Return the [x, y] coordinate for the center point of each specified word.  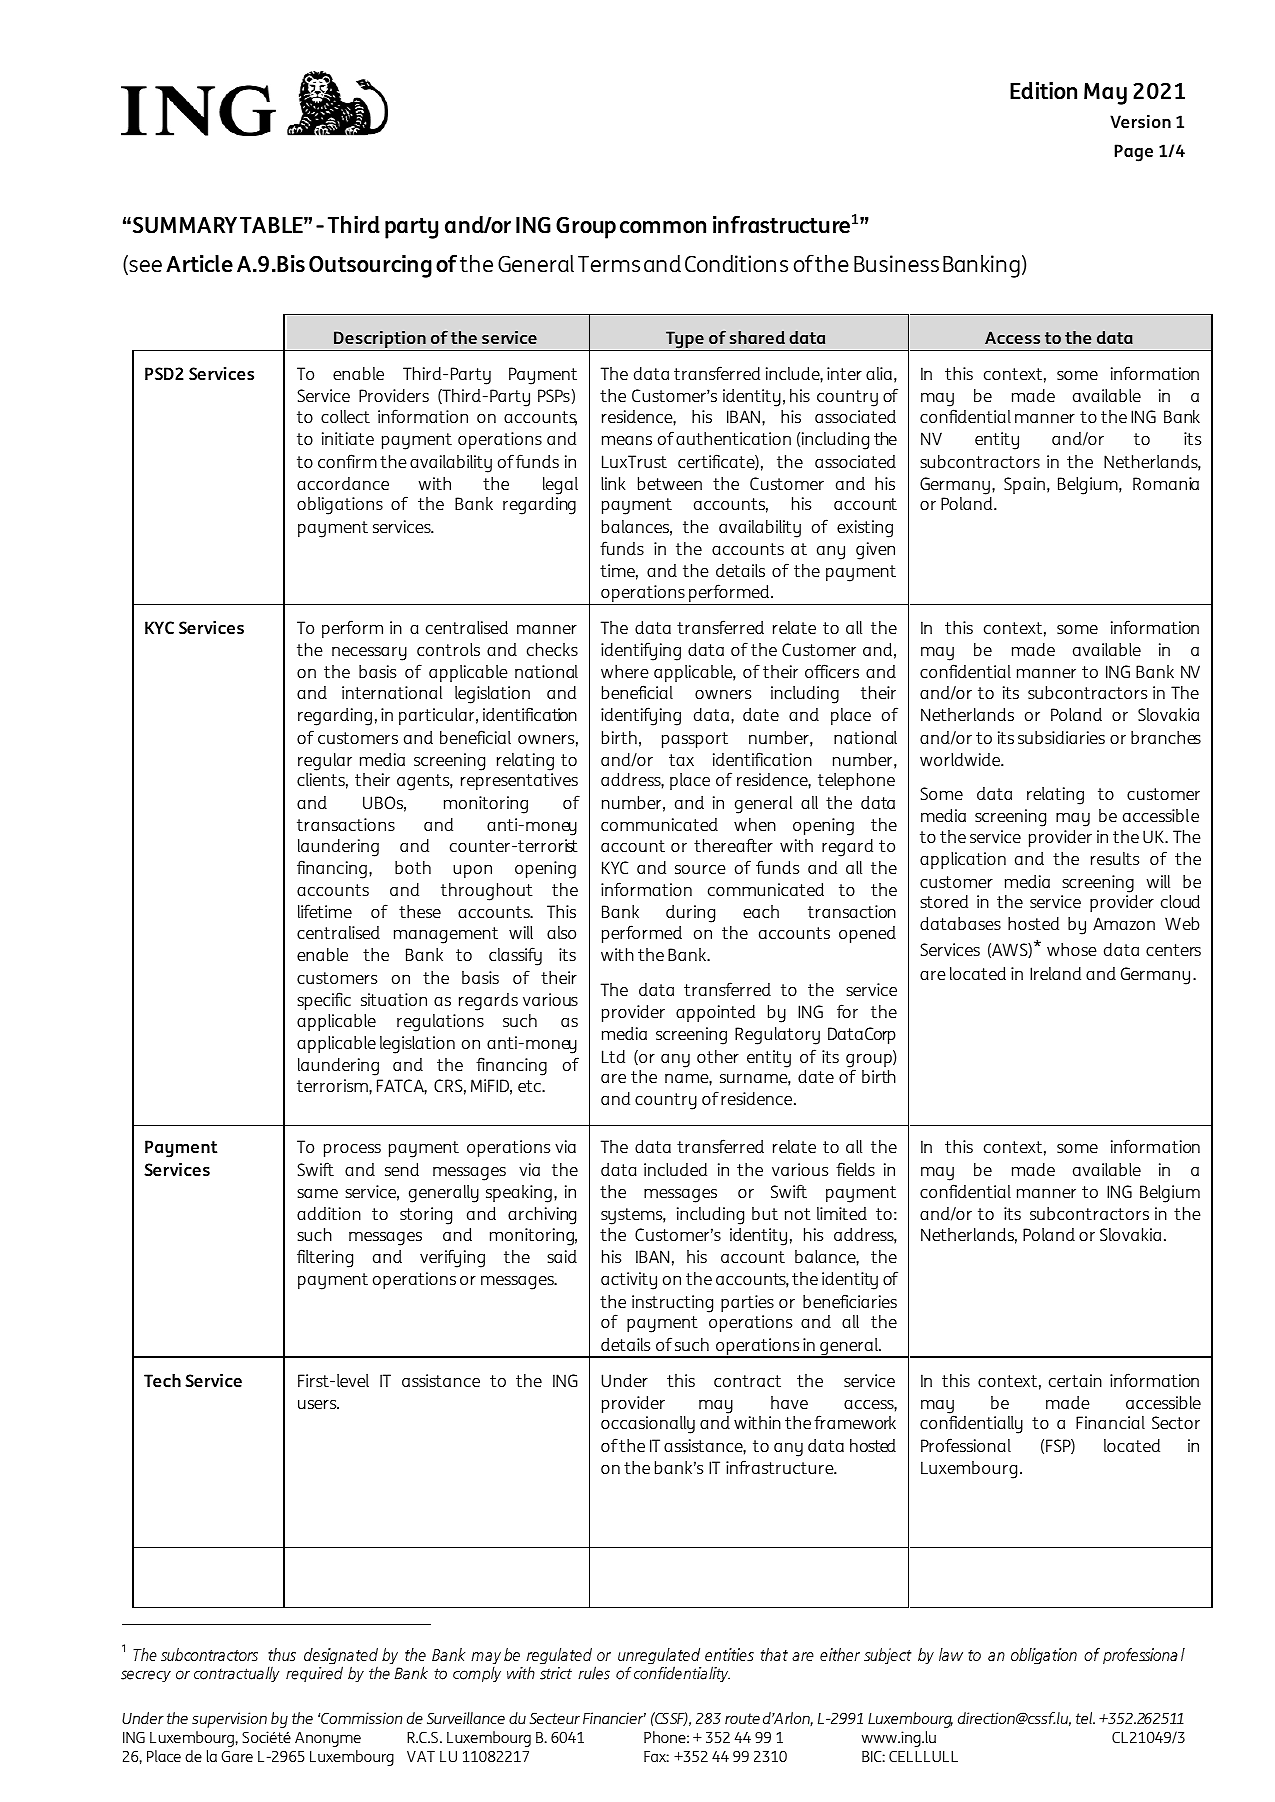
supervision [229, 1720]
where [625, 671]
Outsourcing [370, 266]
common [663, 227]
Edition [1043, 91]
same [317, 1193]
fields [855, 1169]
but [765, 1213]
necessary [369, 654]
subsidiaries [1061, 737]
